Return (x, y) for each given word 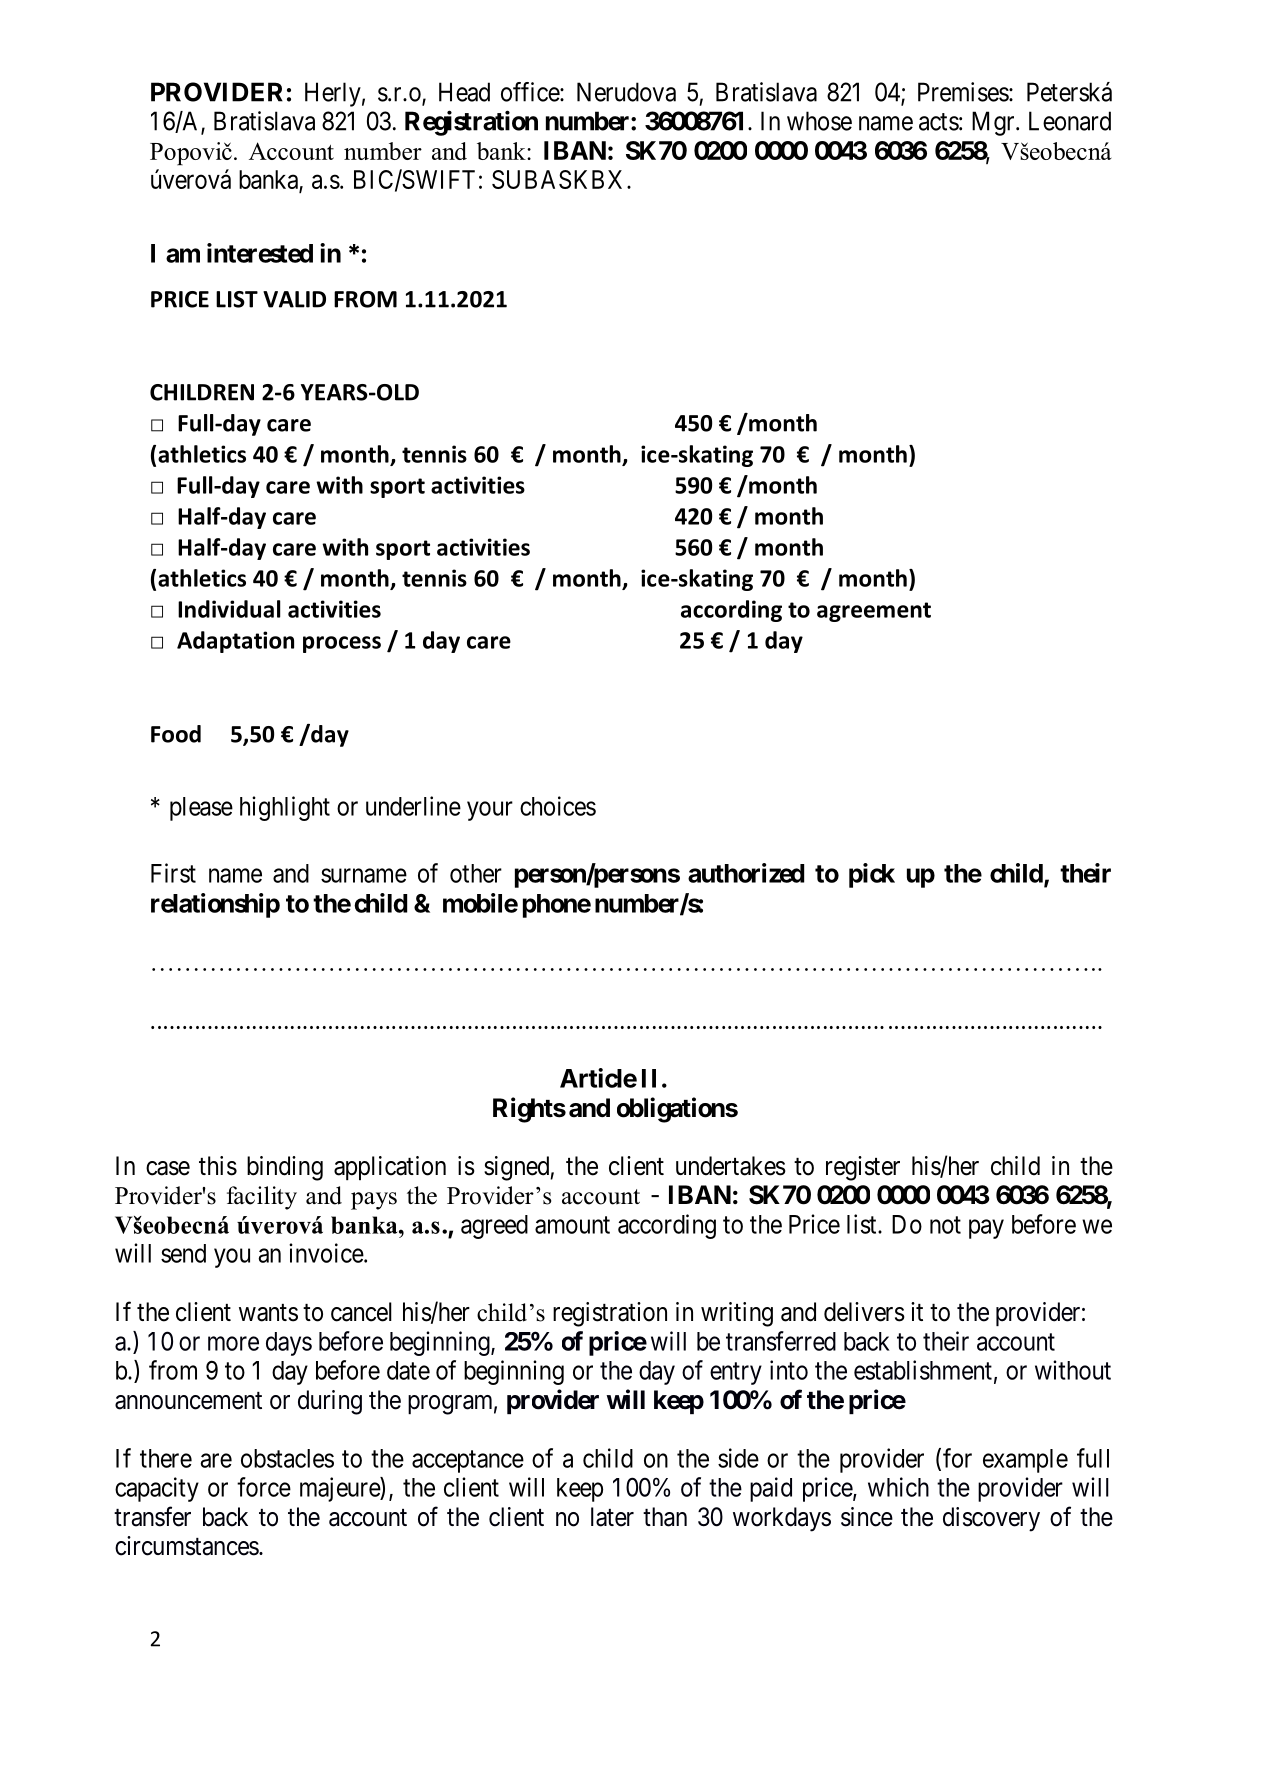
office (531, 92)
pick (872, 875)
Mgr (994, 123)
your (490, 811)
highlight (285, 808)
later (612, 1517)
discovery (991, 1519)
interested (260, 253)
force (264, 1487)
